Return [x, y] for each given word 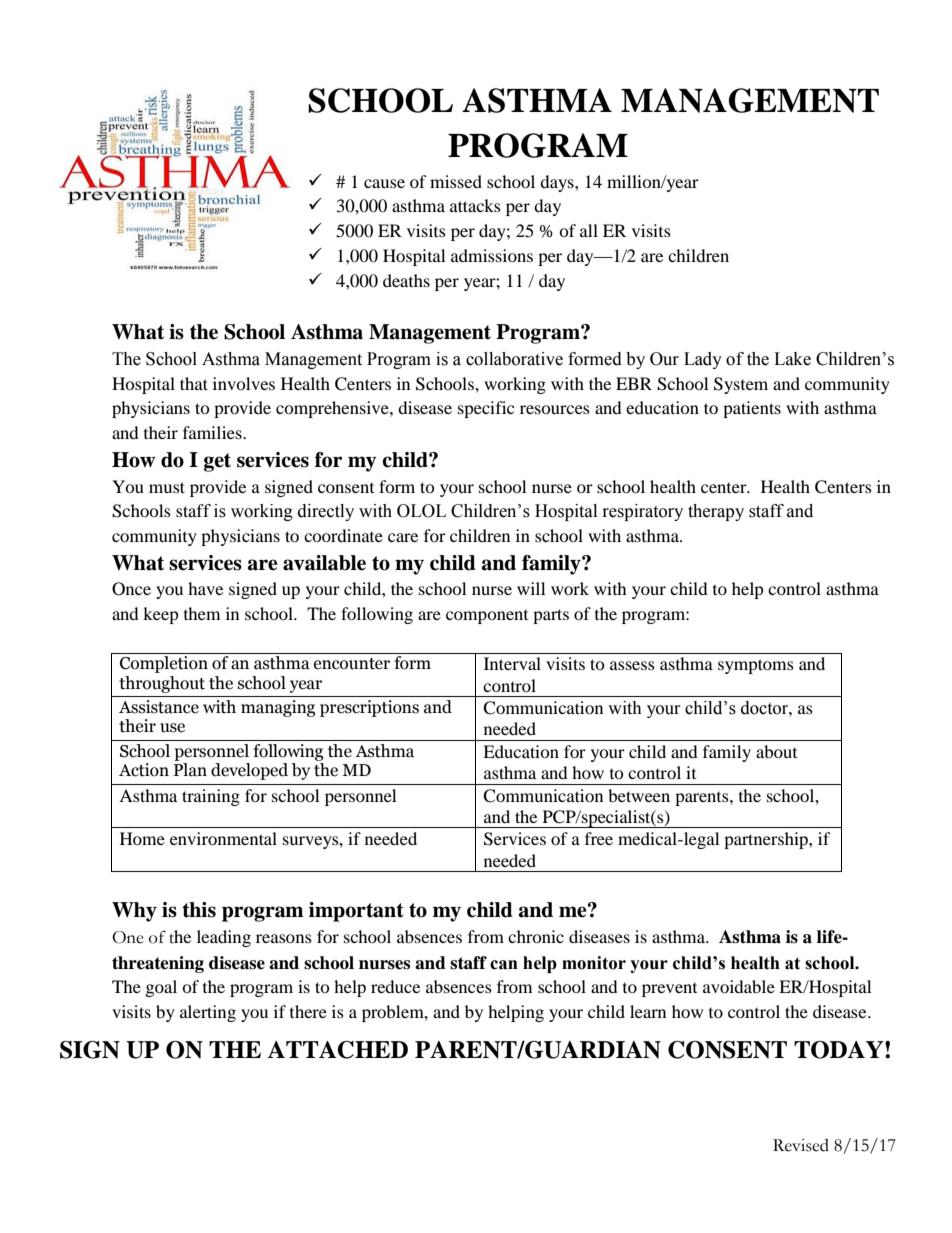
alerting [208, 1013]
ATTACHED [337, 1050]
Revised [801, 1145]
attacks [475, 205]
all [589, 230]
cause [384, 183]
